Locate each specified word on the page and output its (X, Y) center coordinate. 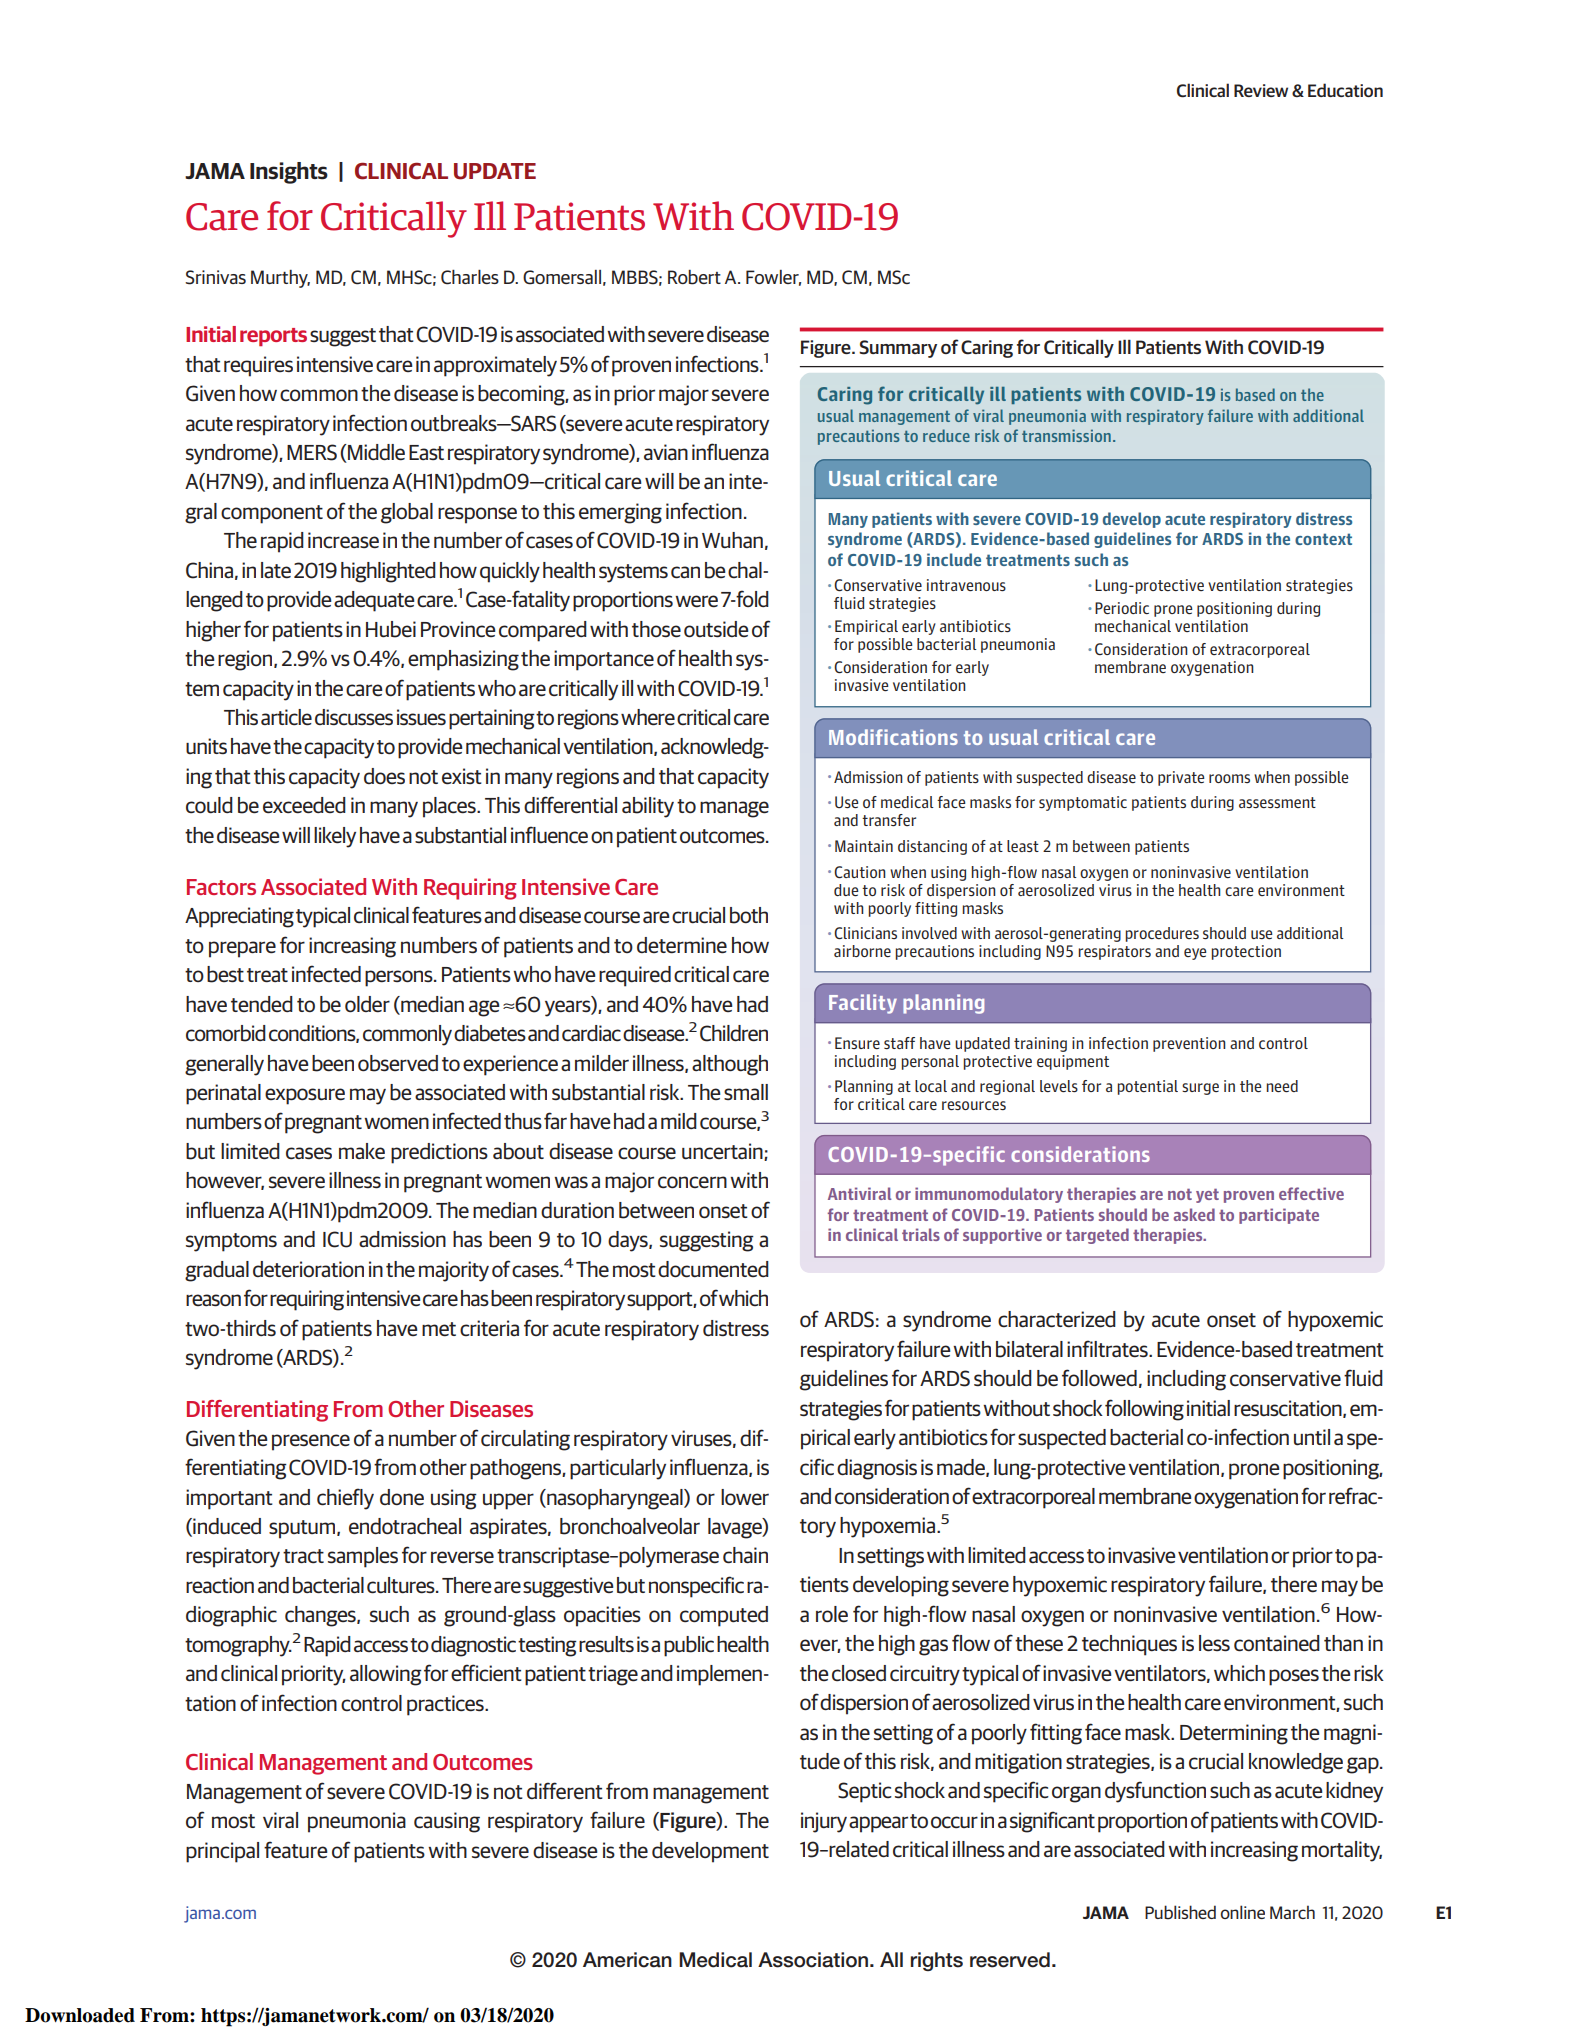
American (627, 1960)
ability (648, 807)
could (209, 805)
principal (222, 1852)
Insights (289, 173)
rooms (1229, 778)
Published (1180, 1912)
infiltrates (1108, 1349)
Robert (694, 277)
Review (1261, 90)
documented (713, 1269)
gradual (217, 1271)
